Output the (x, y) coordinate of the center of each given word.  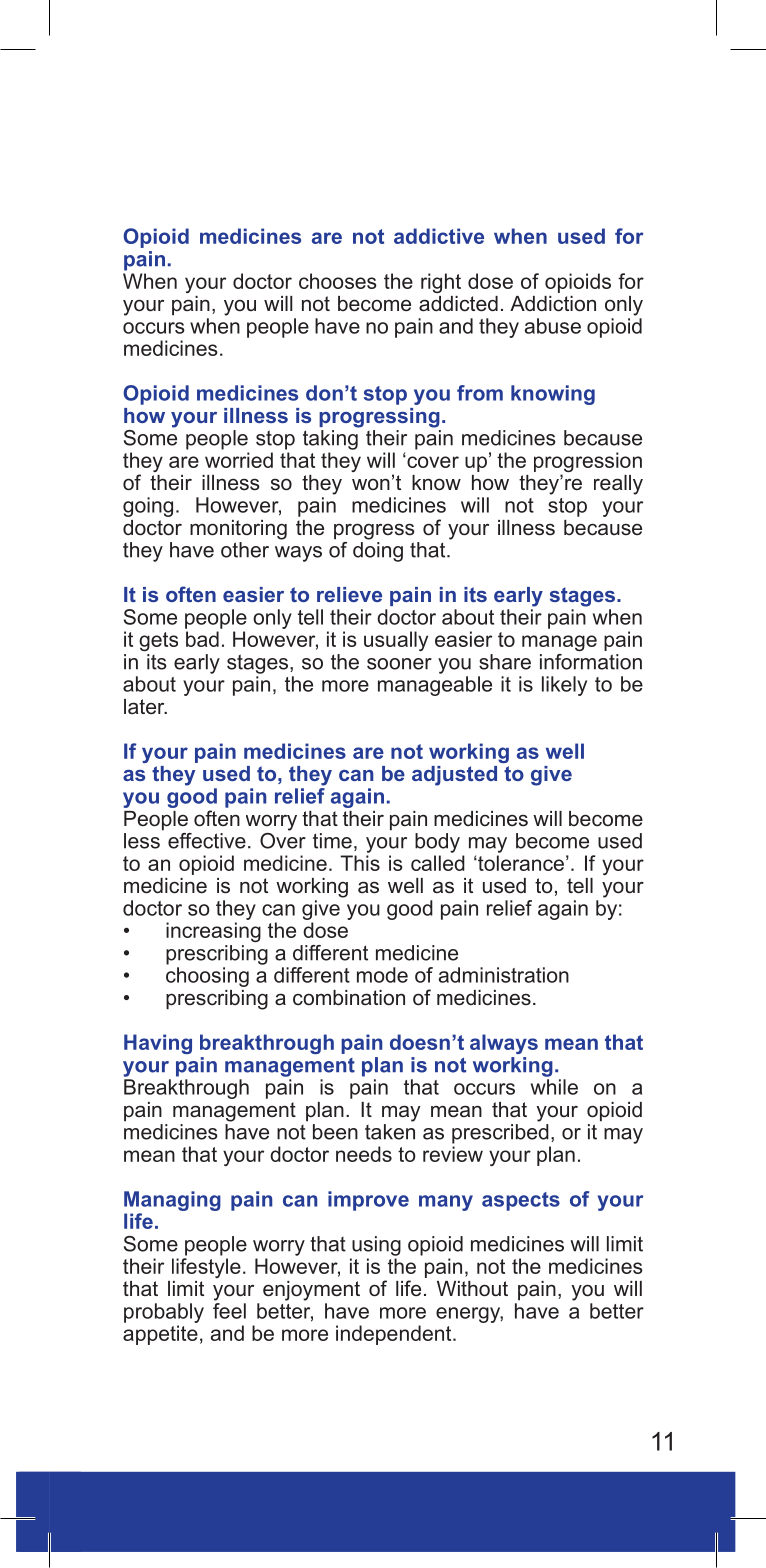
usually (396, 641)
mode (382, 975)
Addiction (553, 304)
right (441, 283)
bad (202, 639)
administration (504, 975)
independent (395, 1335)
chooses (338, 281)
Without (472, 1289)
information (591, 662)
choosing (207, 977)
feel (229, 1311)
